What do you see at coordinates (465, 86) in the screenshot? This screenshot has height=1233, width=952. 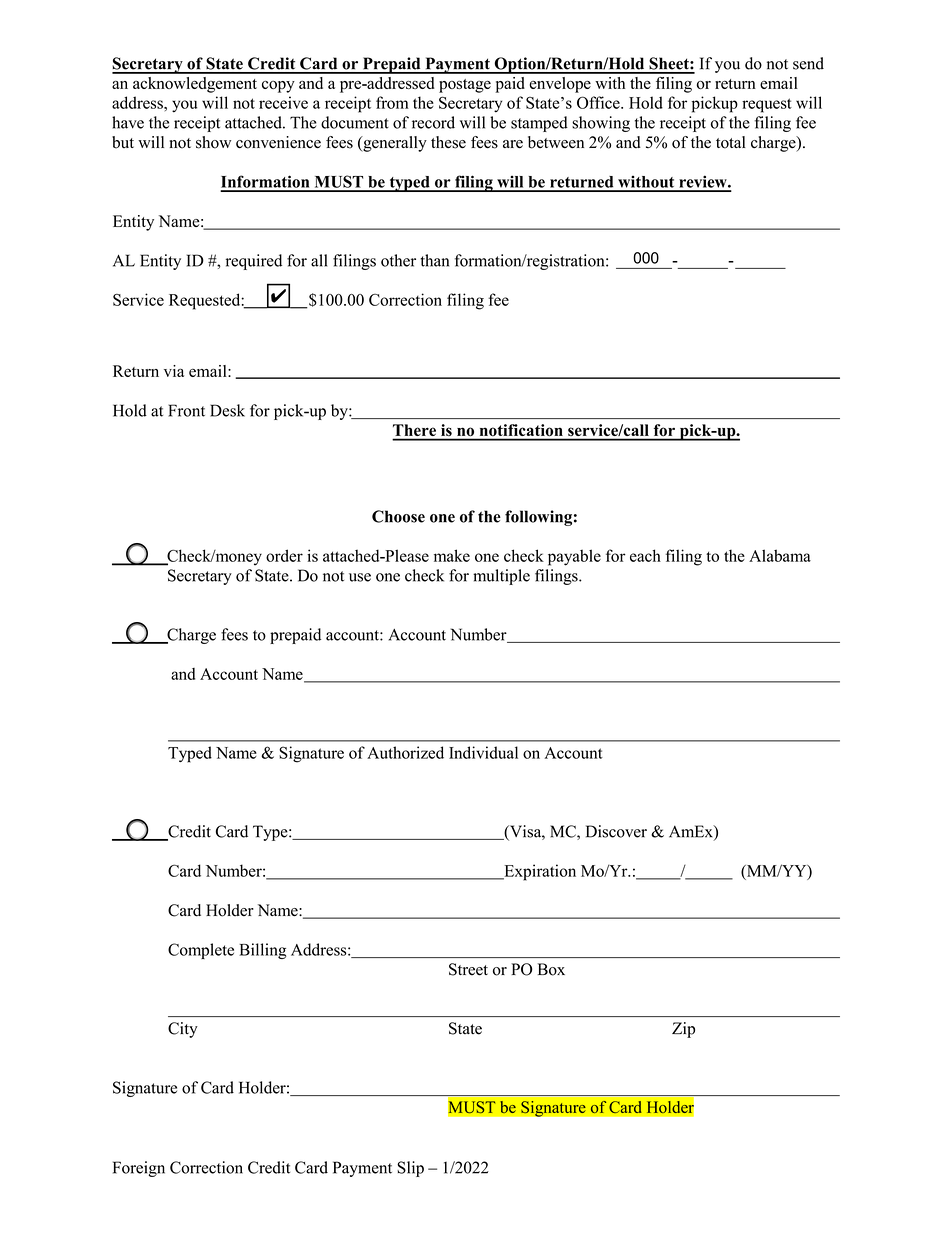 I see `postage` at bounding box center [465, 86].
